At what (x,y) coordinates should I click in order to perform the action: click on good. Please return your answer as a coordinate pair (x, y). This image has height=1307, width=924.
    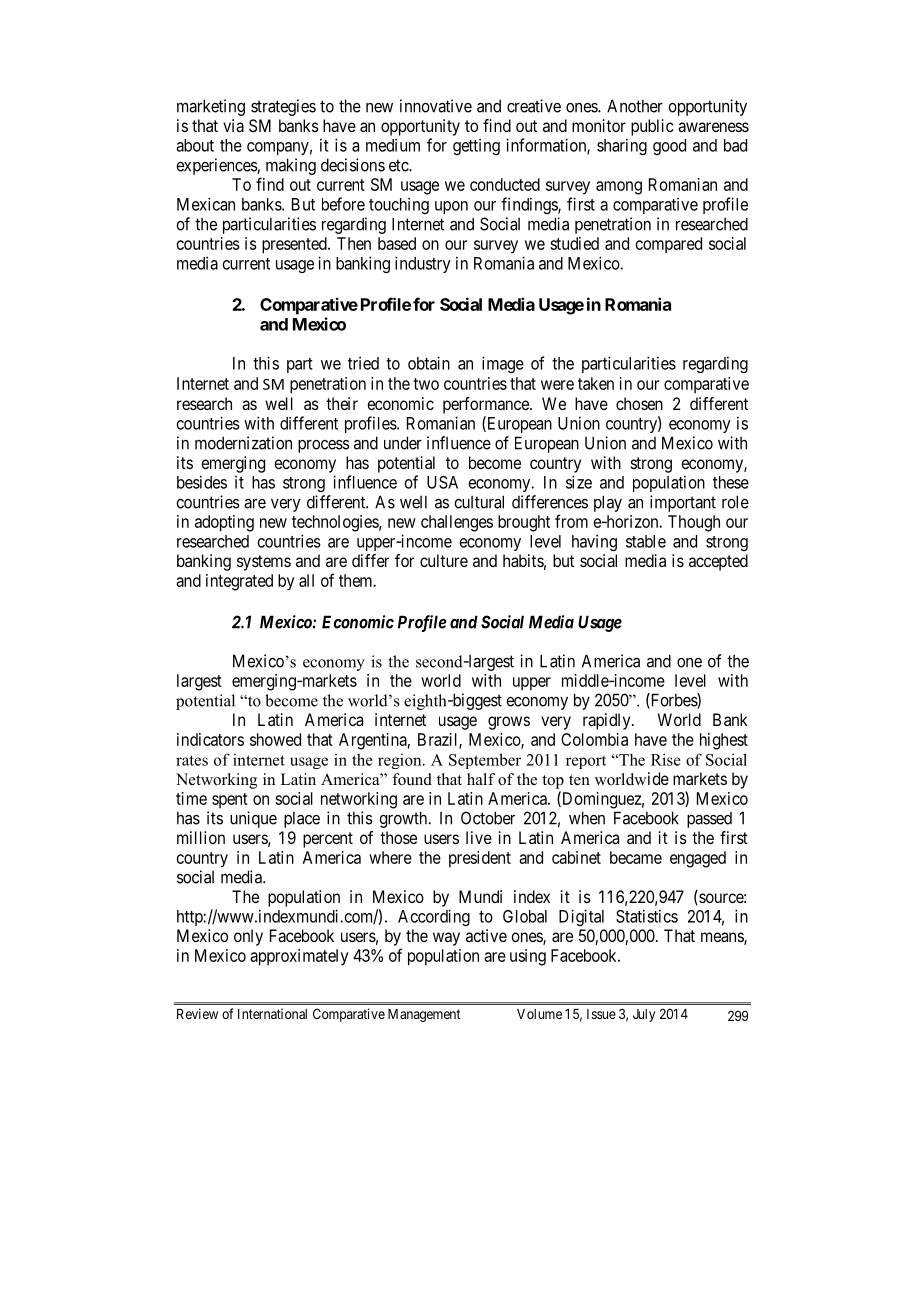
    Looking at the image, I should click on (669, 147).
